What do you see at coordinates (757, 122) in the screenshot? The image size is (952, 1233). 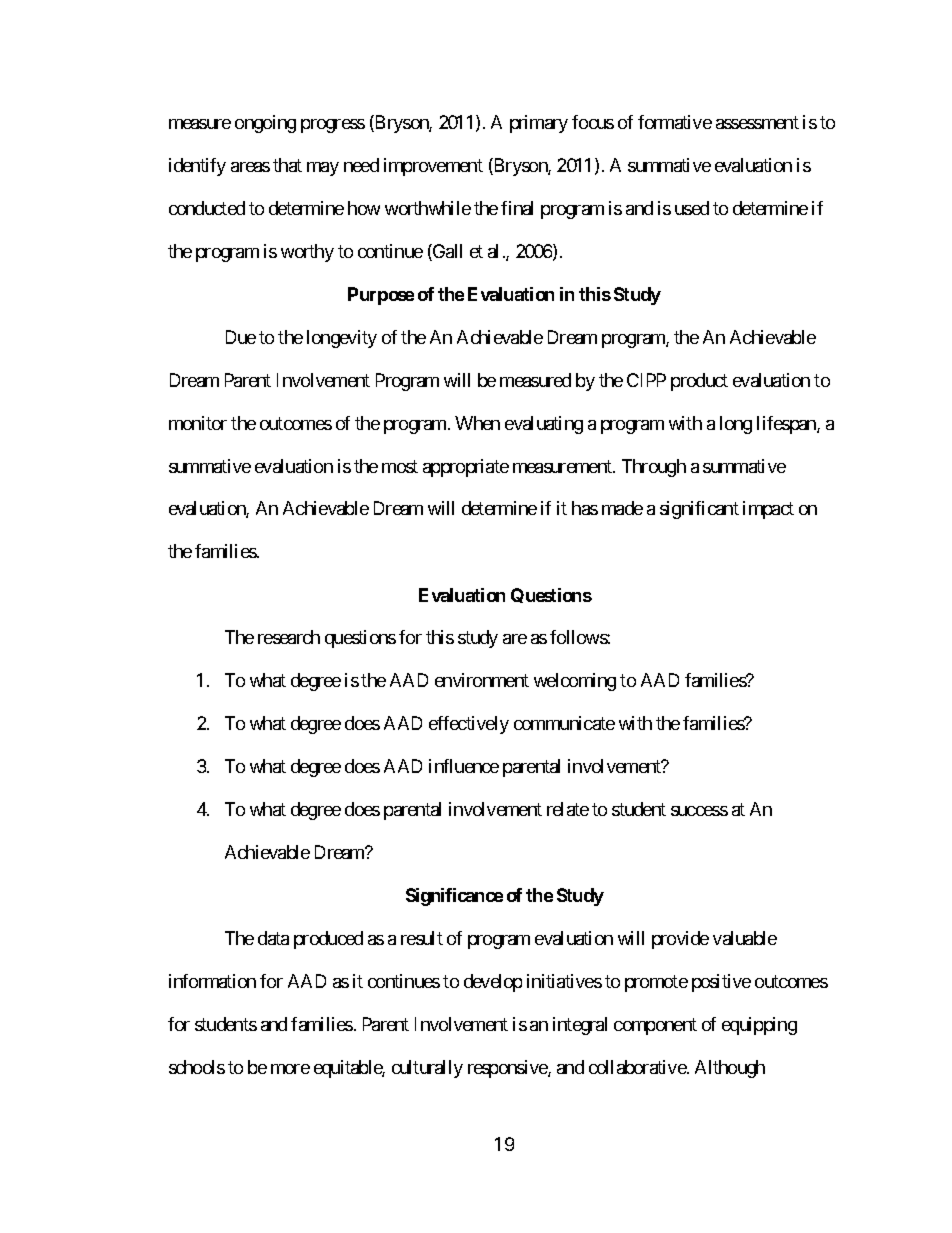 I see `assessment` at bounding box center [757, 122].
